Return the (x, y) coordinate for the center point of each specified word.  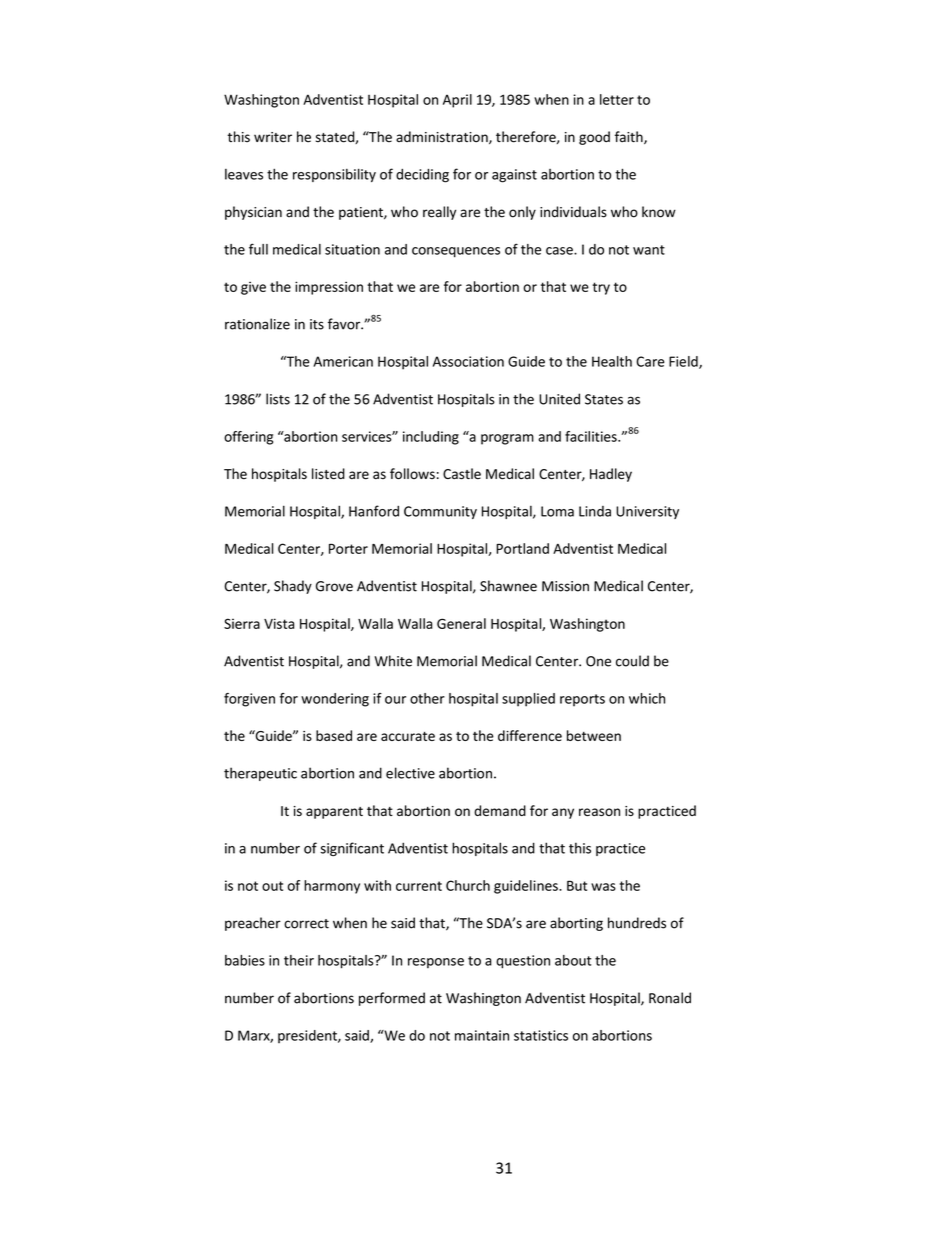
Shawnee (508, 586)
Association (468, 361)
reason (599, 812)
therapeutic (260, 774)
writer (273, 137)
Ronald (670, 998)
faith (630, 137)
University (647, 512)
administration (443, 137)
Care (650, 361)
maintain (482, 1035)
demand (500, 810)
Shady (293, 587)
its (317, 324)
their (299, 960)
